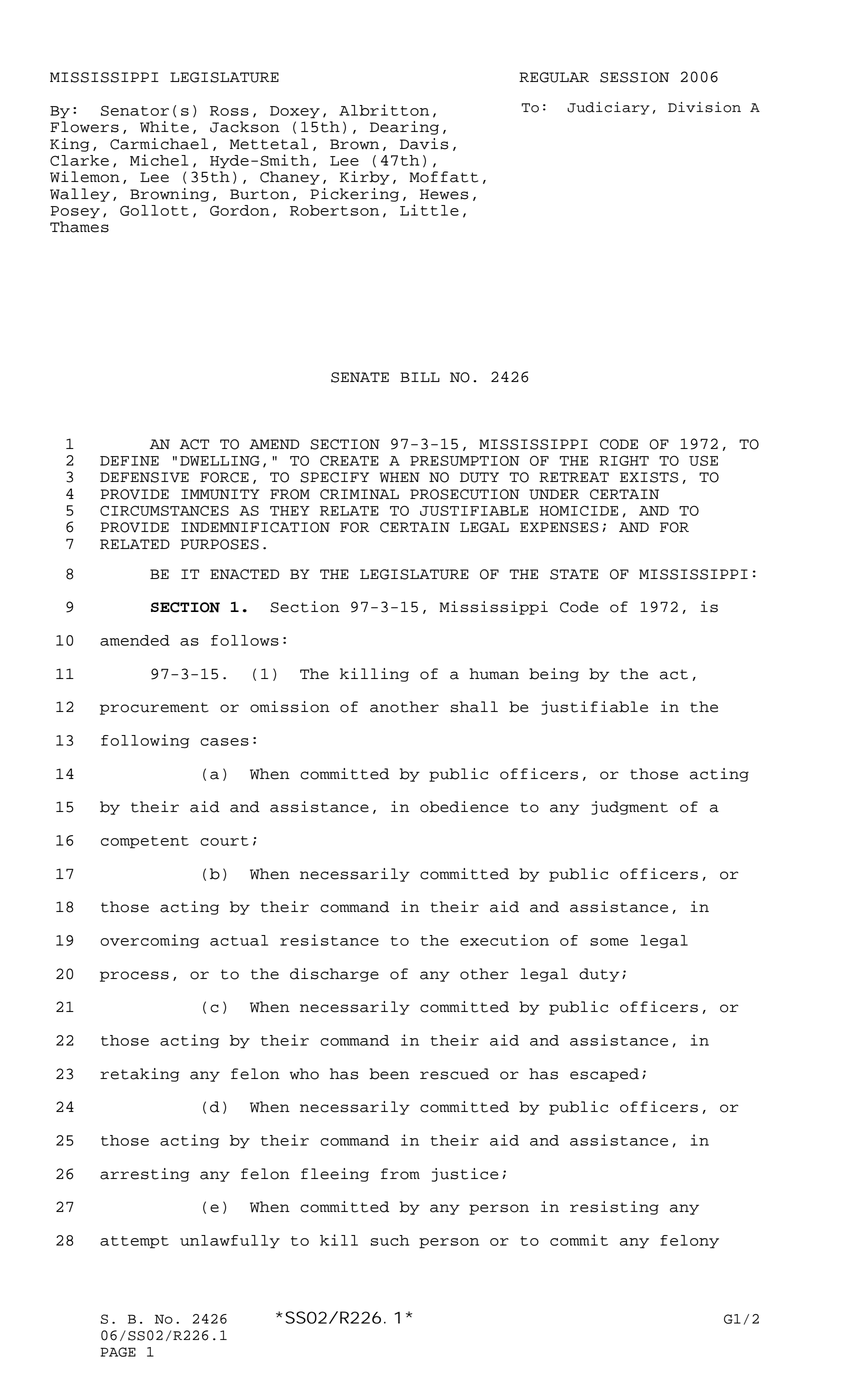 The image size is (849, 1400). Describe the element at coordinates (118, 1352) in the screenshot. I see `PAGE` at that location.
